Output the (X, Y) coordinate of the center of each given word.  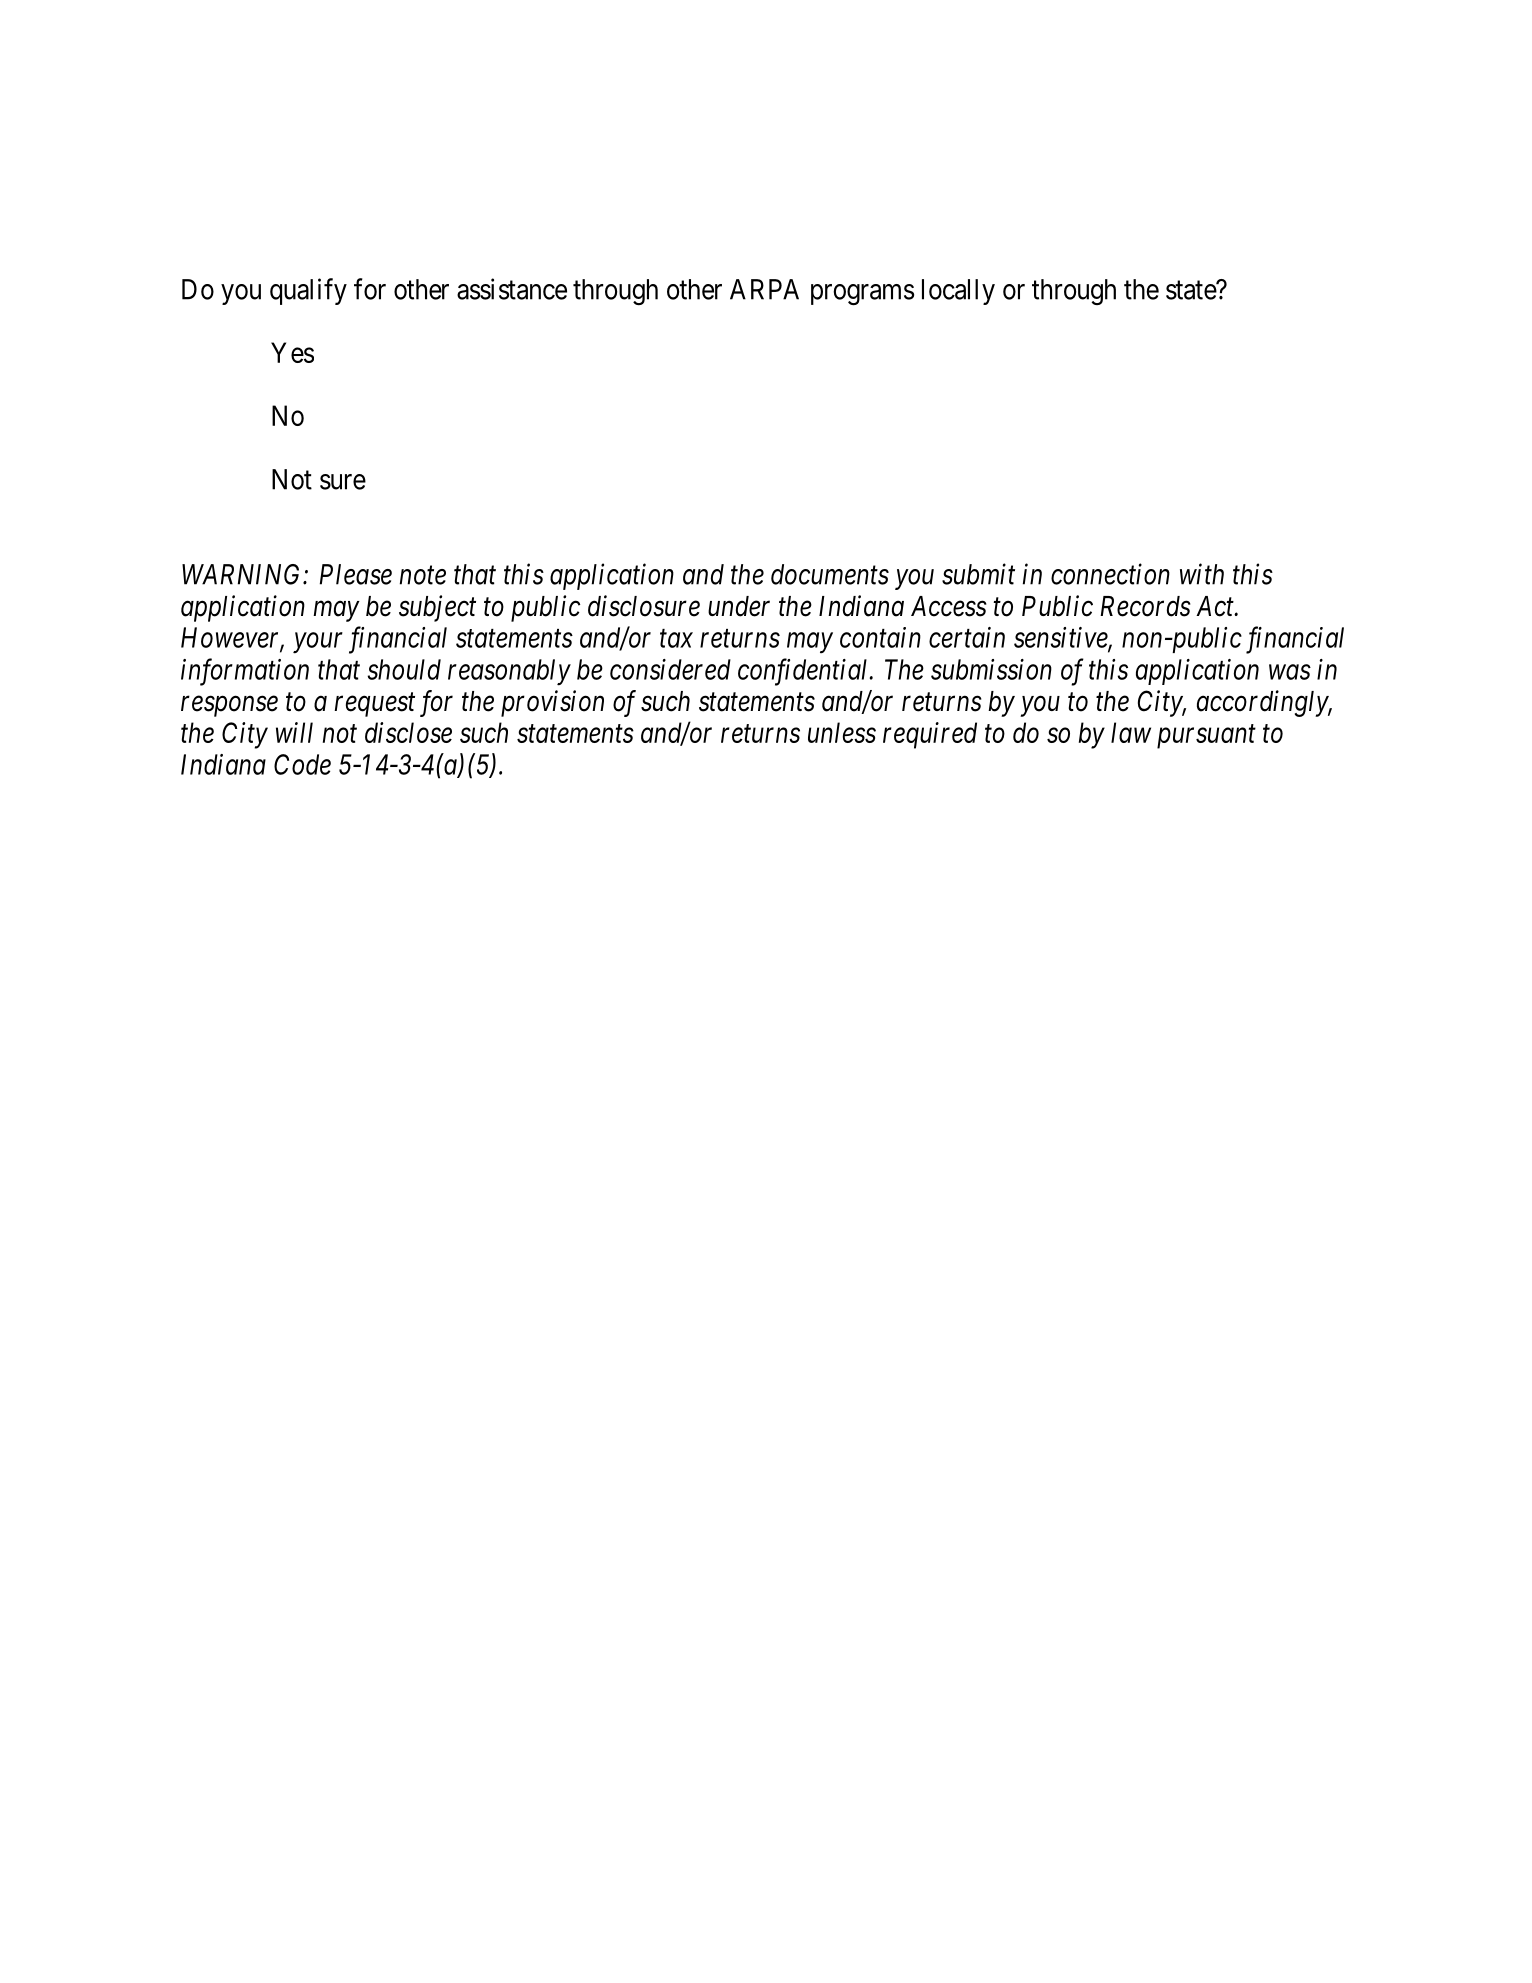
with (1202, 574)
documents (830, 574)
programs (862, 294)
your (318, 643)
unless (842, 732)
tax (676, 639)
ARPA (764, 289)
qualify (308, 291)
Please (356, 574)
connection (1110, 574)
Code (302, 764)
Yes (292, 352)
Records (1145, 606)
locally (958, 292)
